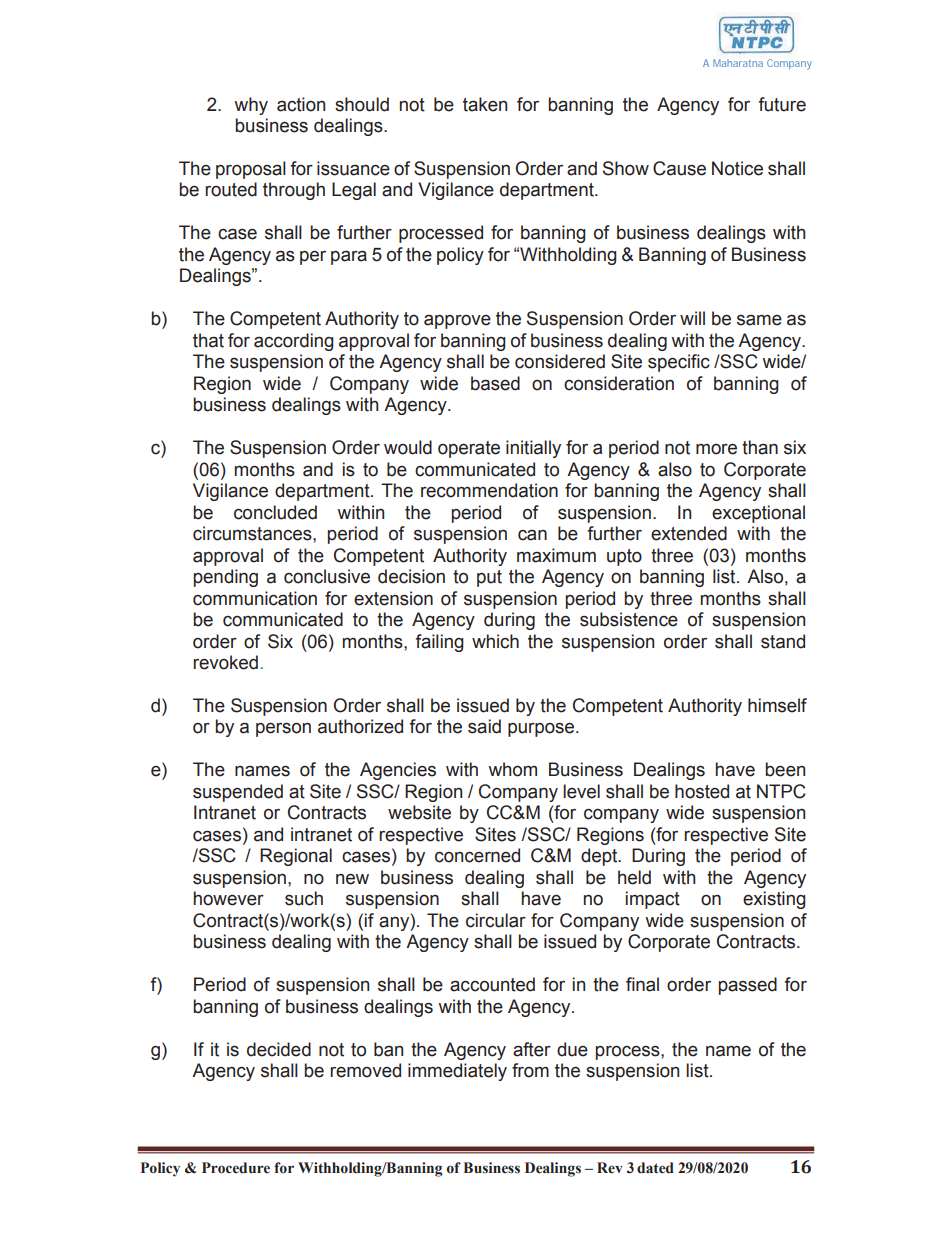 Image resolution: width=952 pixels, height=1233 pixels. What do you see at coordinates (236, 1168) in the screenshot?
I see `Procedure` at bounding box center [236, 1168].
